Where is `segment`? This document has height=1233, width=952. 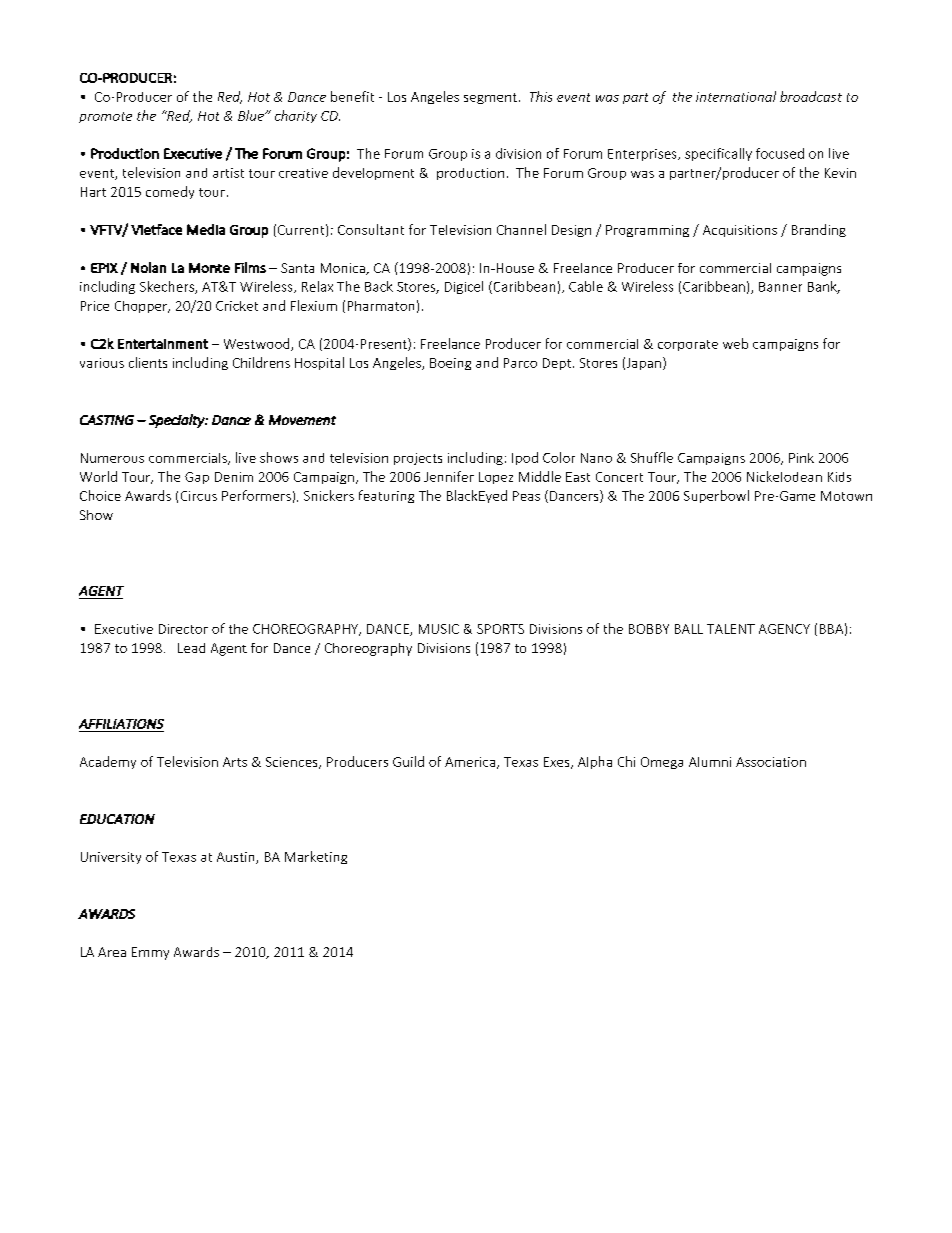
segment is located at coordinates (490, 98).
